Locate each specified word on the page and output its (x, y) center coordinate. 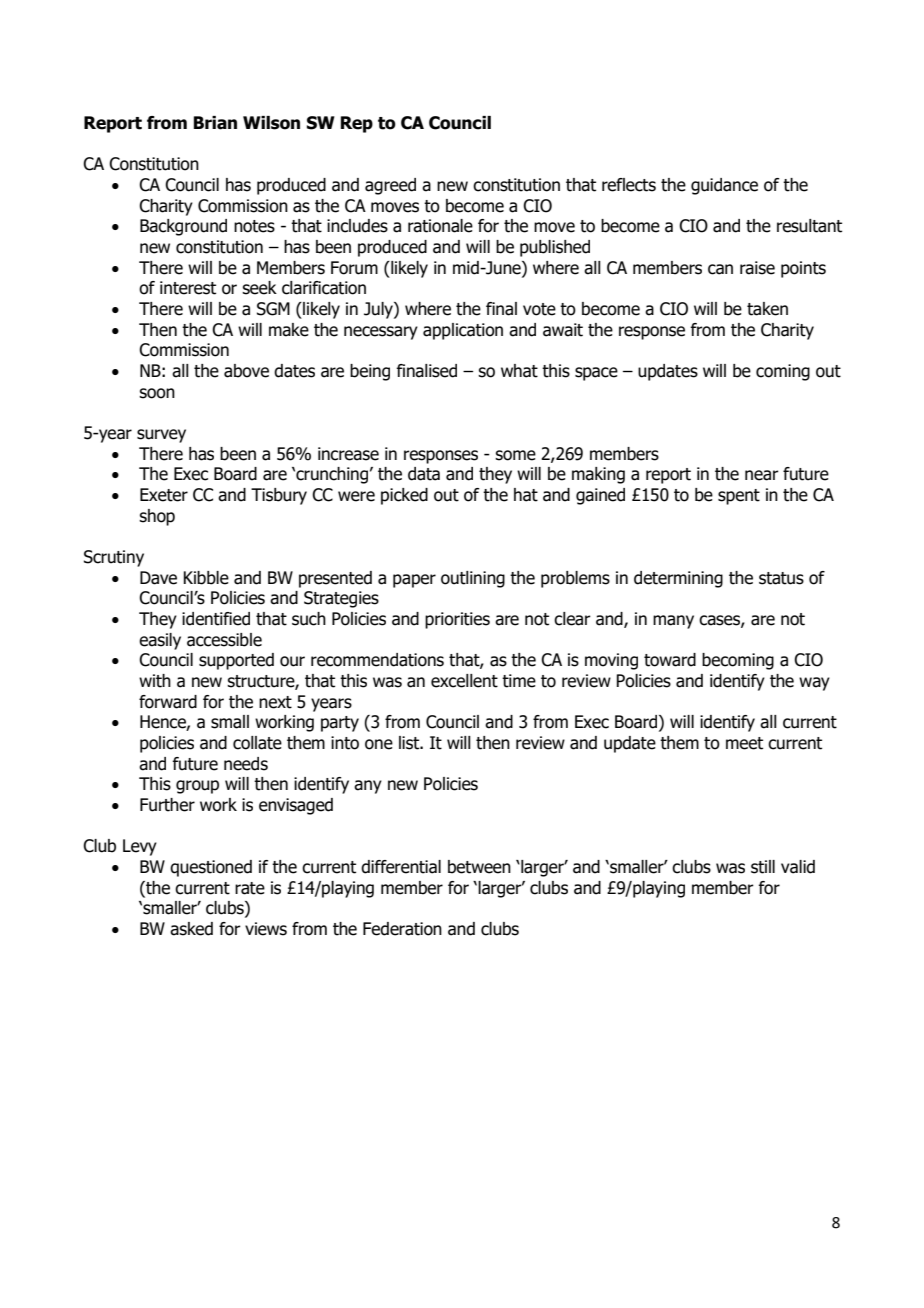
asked (191, 929)
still (763, 867)
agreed (390, 186)
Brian (215, 123)
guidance (724, 186)
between (479, 867)
